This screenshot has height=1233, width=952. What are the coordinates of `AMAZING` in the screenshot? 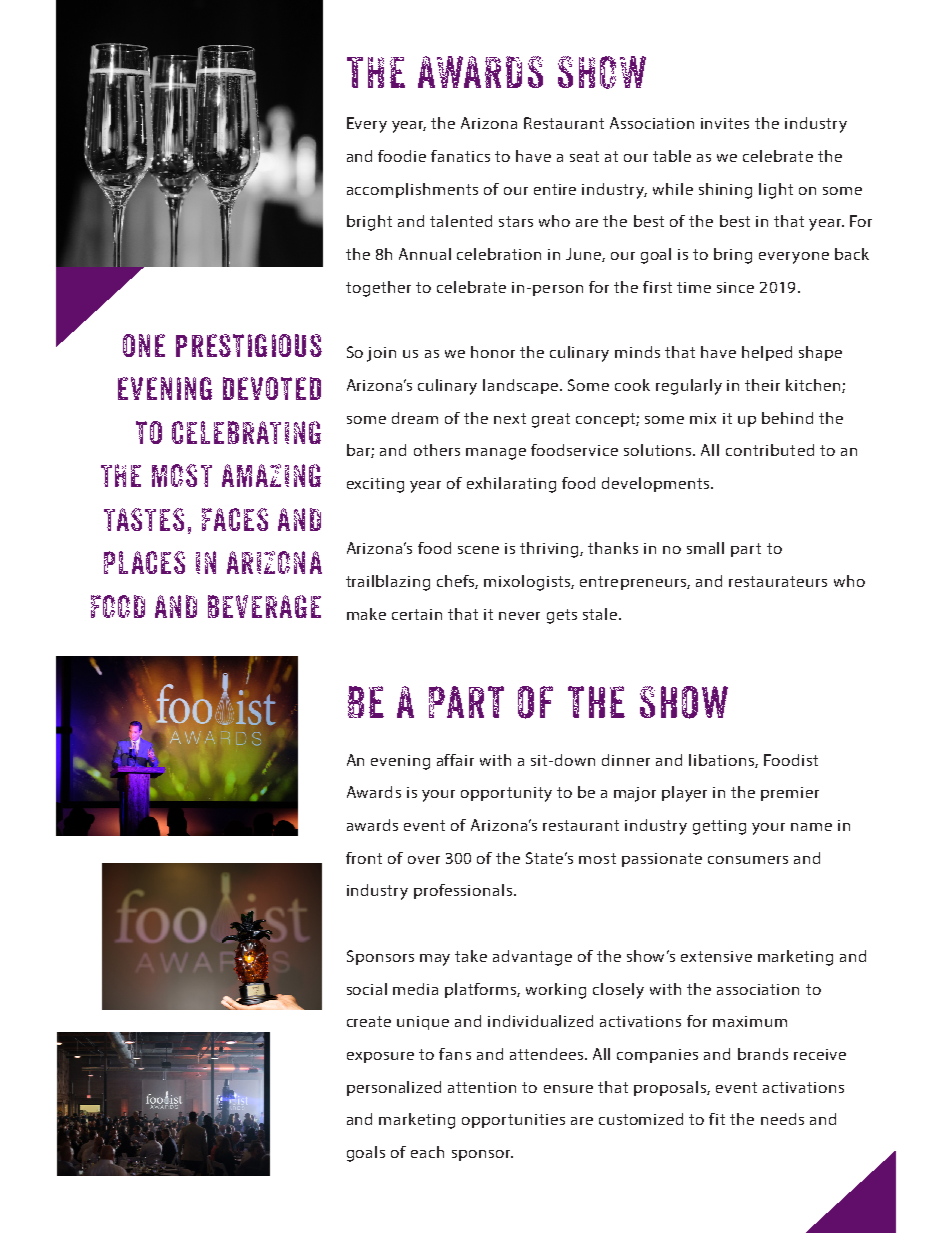 It's located at (271, 475).
